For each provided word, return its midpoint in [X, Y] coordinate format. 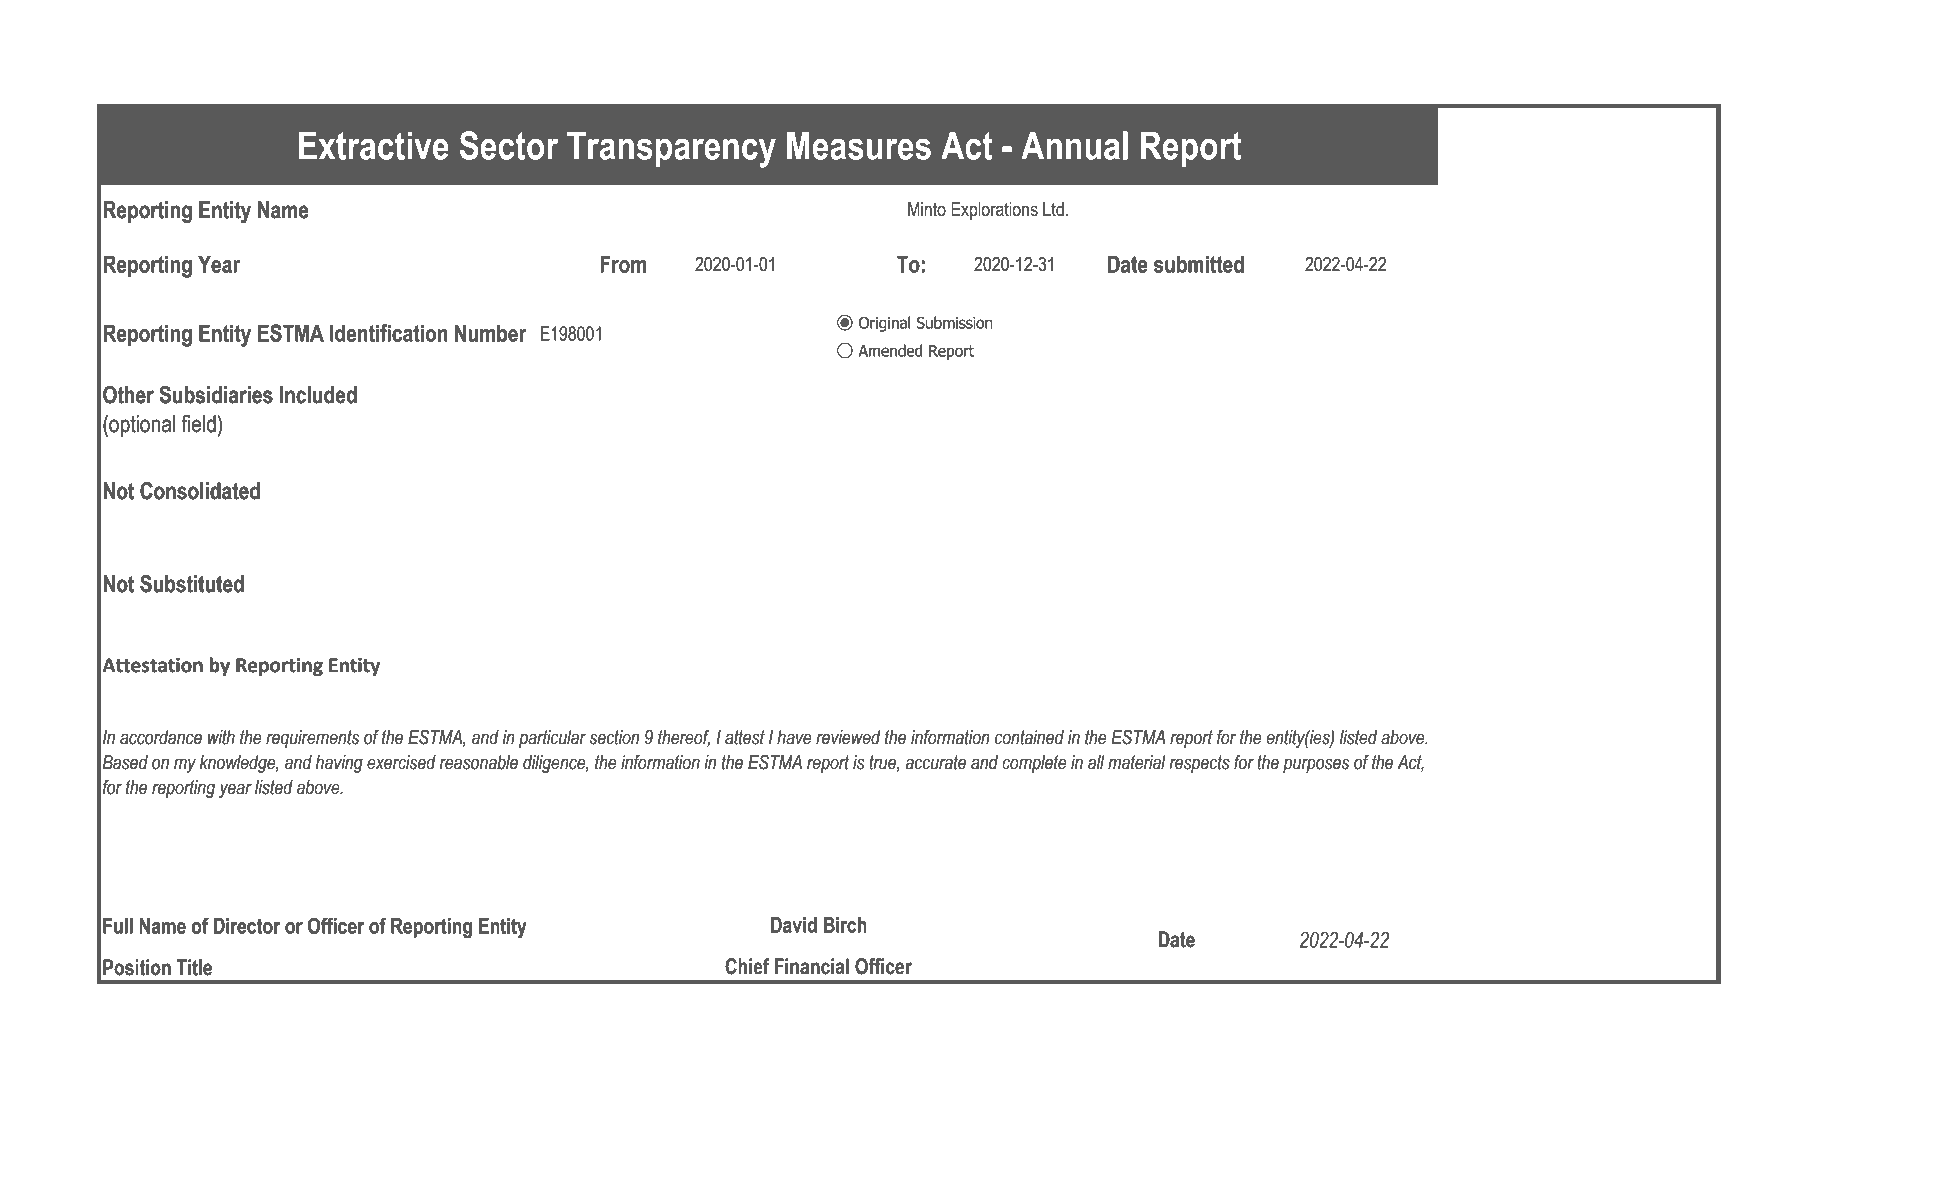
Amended [890, 350]
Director [247, 926]
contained [1029, 737]
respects [1199, 764]
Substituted [192, 584]
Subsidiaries [216, 395]
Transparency [671, 149]
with [221, 737]
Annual [1074, 145]
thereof [684, 738]
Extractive [374, 145]
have [794, 737]
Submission [954, 322]
